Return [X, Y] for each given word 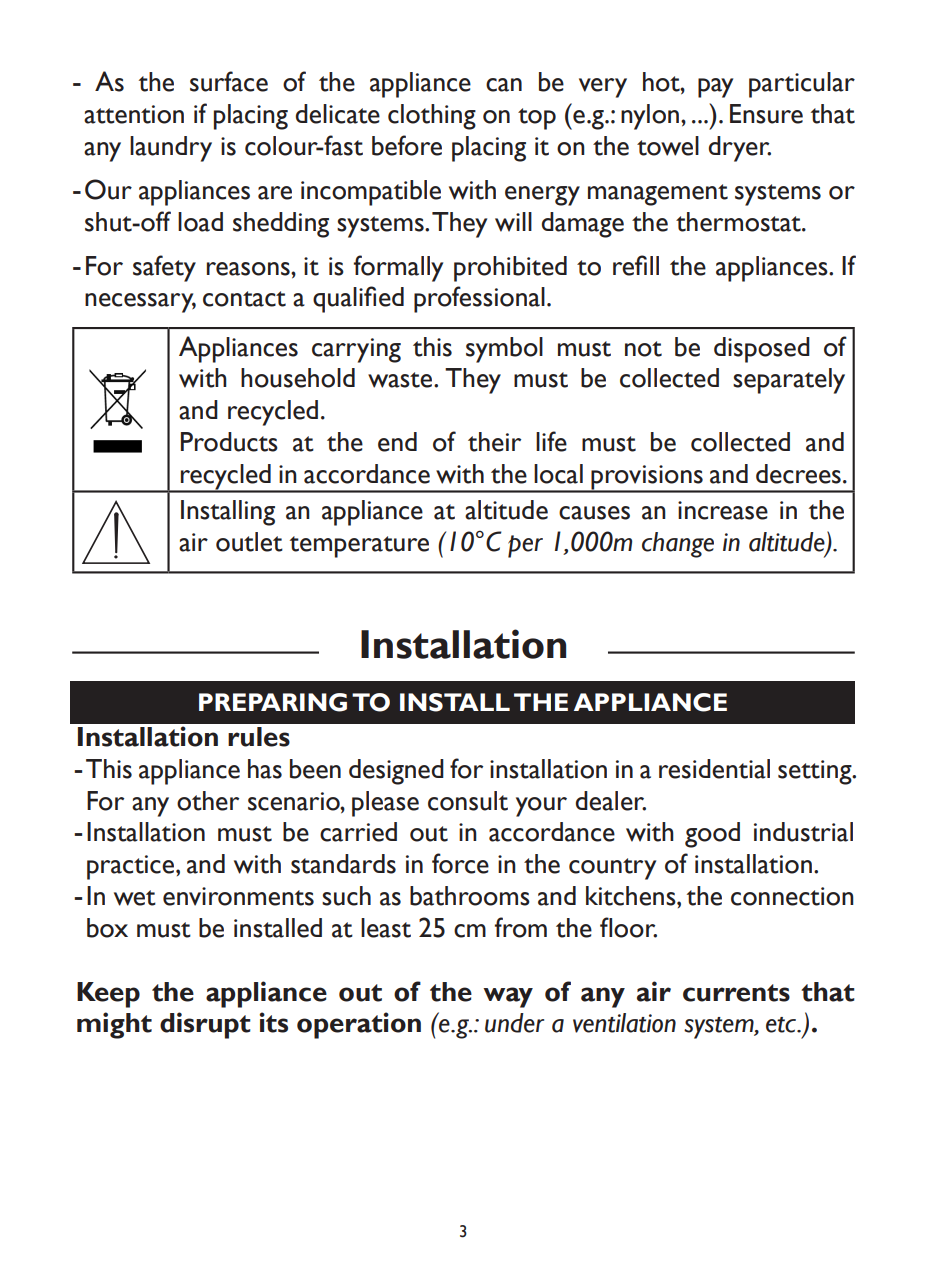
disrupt [205, 1025]
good [712, 835]
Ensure [766, 114]
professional [479, 299]
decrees [798, 474]
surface [229, 81]
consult [468, 801]
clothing [432, 117]
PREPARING [273, 702]
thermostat [739, 222]
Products [229, 442]
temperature [359, 547]
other [208, 801]
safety [164, 268]
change [678, 545]
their [494, 442]
